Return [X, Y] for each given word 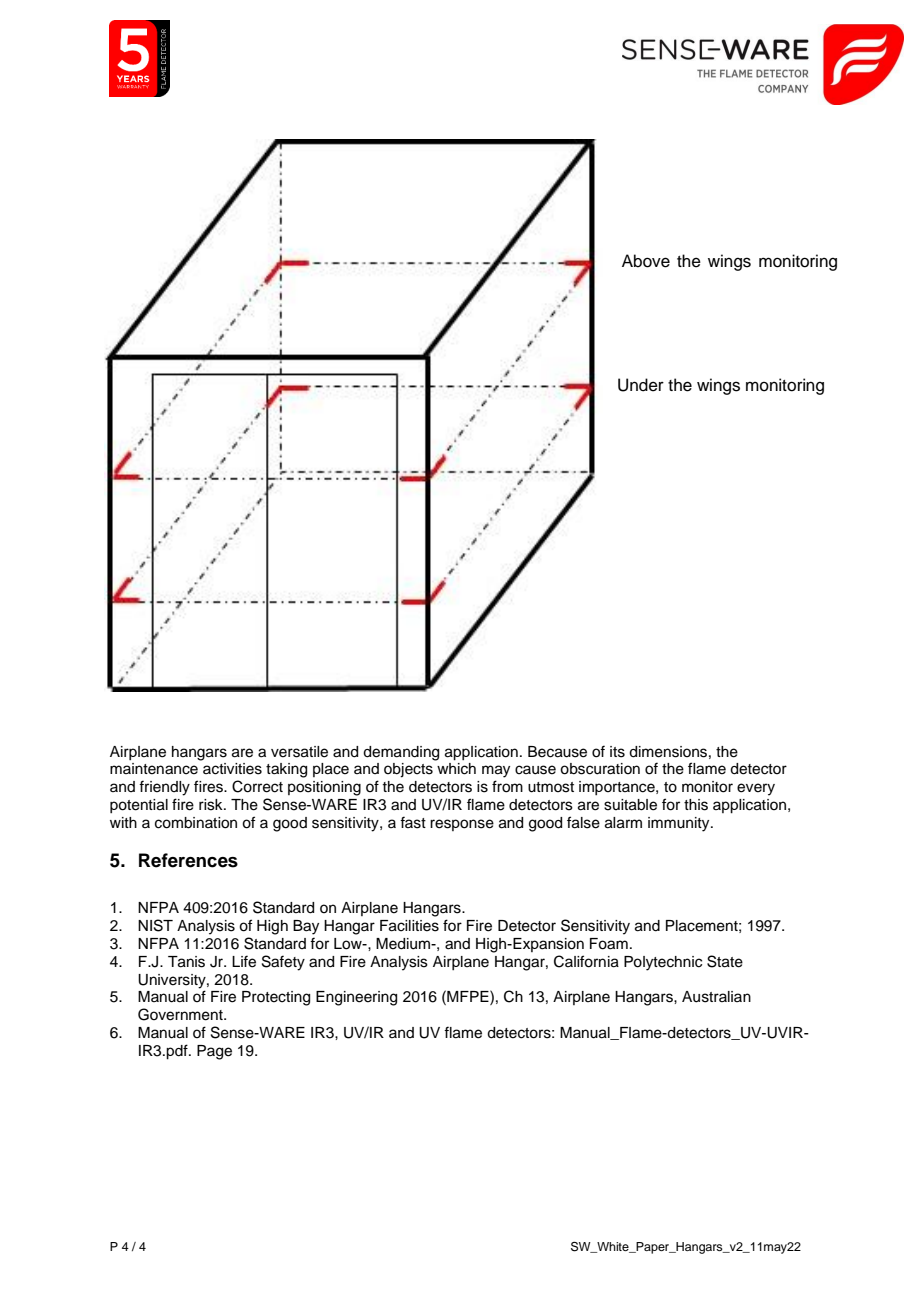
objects [408, 770]
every [756, 789]
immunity [680, 824]
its [617, 752]
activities [232, 769]
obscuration [600, 769]
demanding [401, 753]
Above [646, 261]
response [462, 825]
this [696, 805]
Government [181, 1014]
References [188, 860]
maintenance [154, 769]
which [456, 769]
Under [641, 385]
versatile [299, 752]
